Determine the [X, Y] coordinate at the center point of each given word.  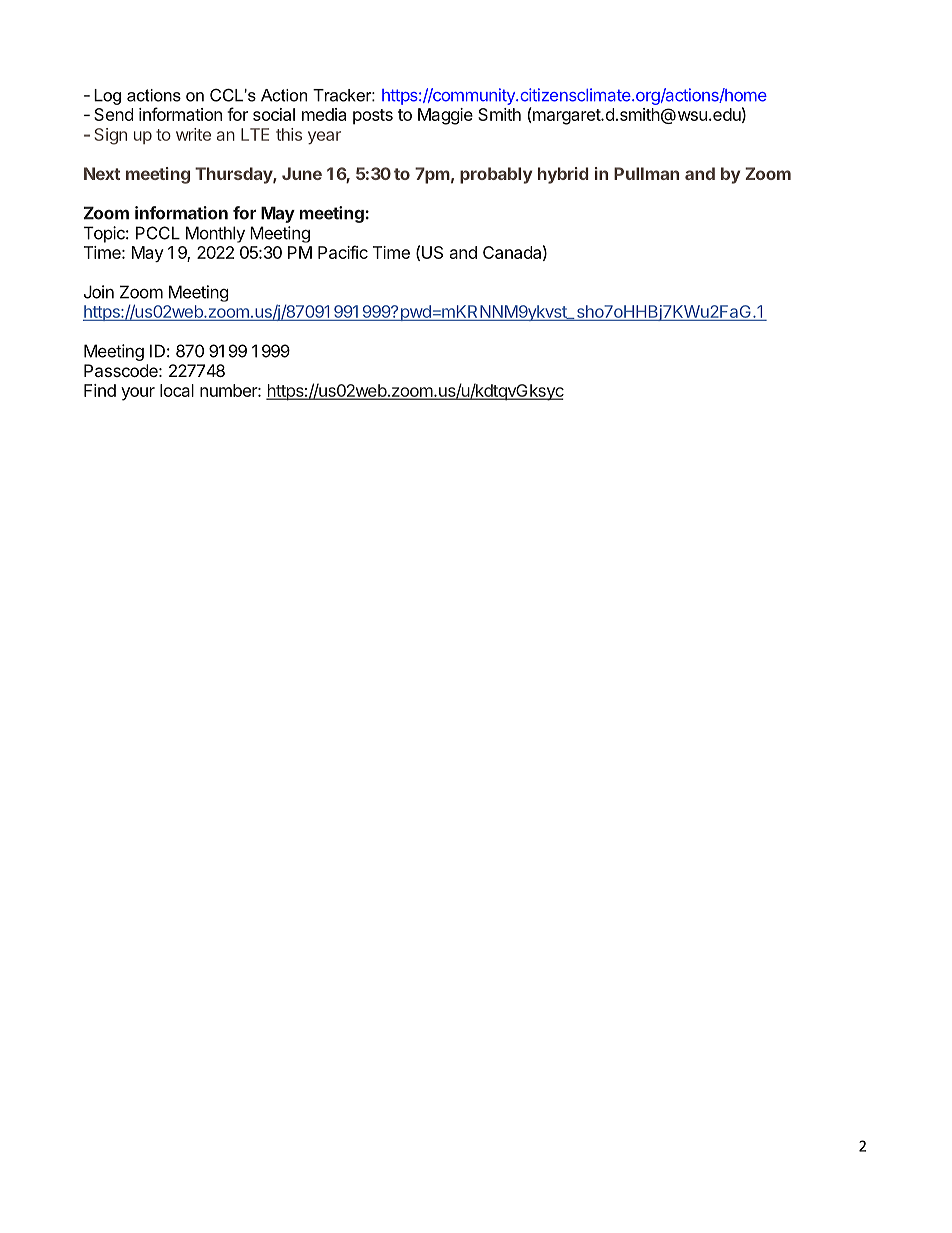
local [177, 390]
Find [100, 390]
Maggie [445, 116]
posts [373, 117]
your [138, 394]
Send [113, 114]
